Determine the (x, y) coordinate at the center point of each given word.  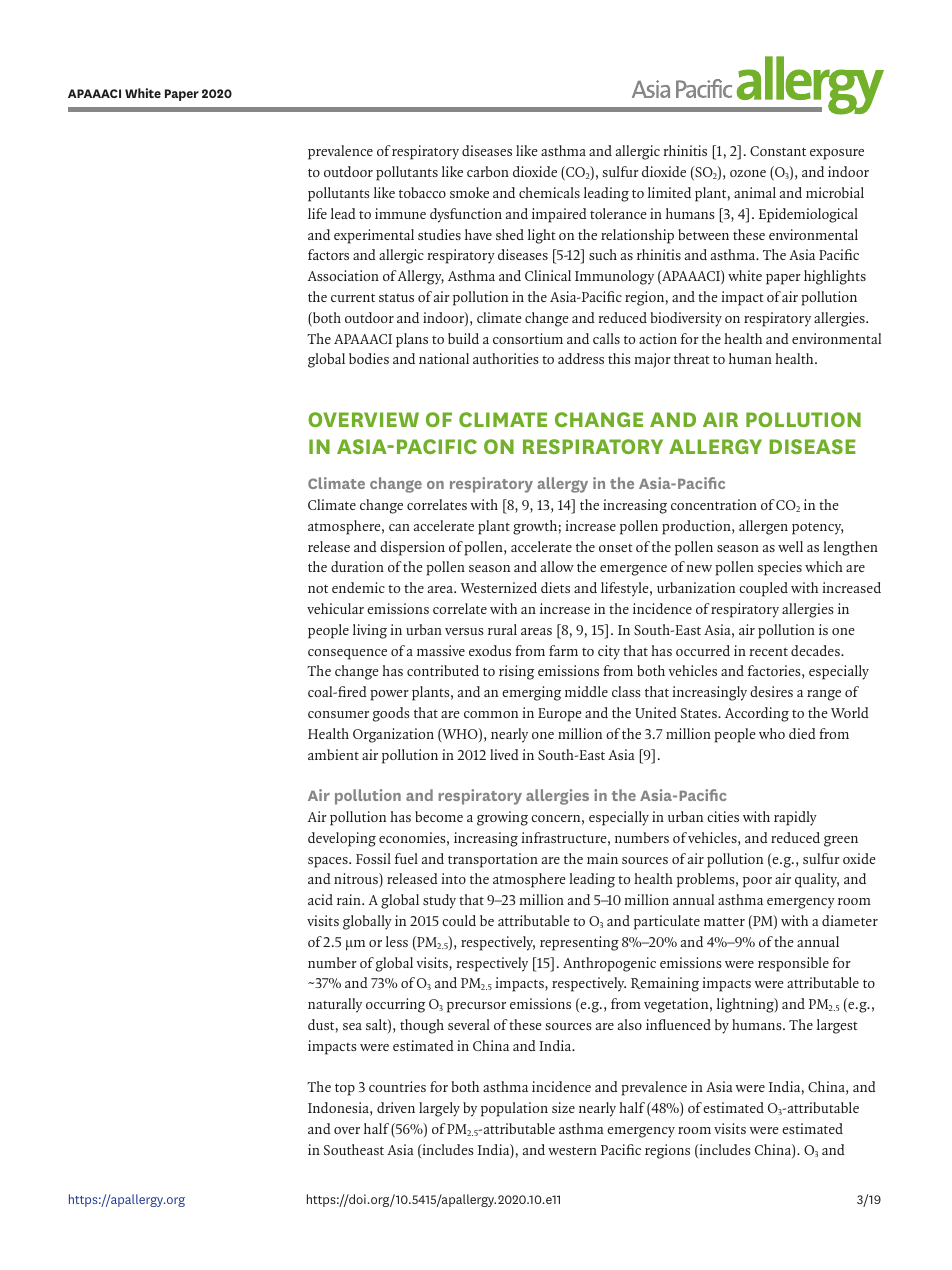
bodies (369, 358)
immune (400, 213)
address (581, 358)
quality (817, 880)
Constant (778, 151)
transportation (493, 860)
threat (692, 358)
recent (768, 651)
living (370, 631)
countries (397, 1086)
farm (563, 650)
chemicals (549, 192)
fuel (406, 858)
